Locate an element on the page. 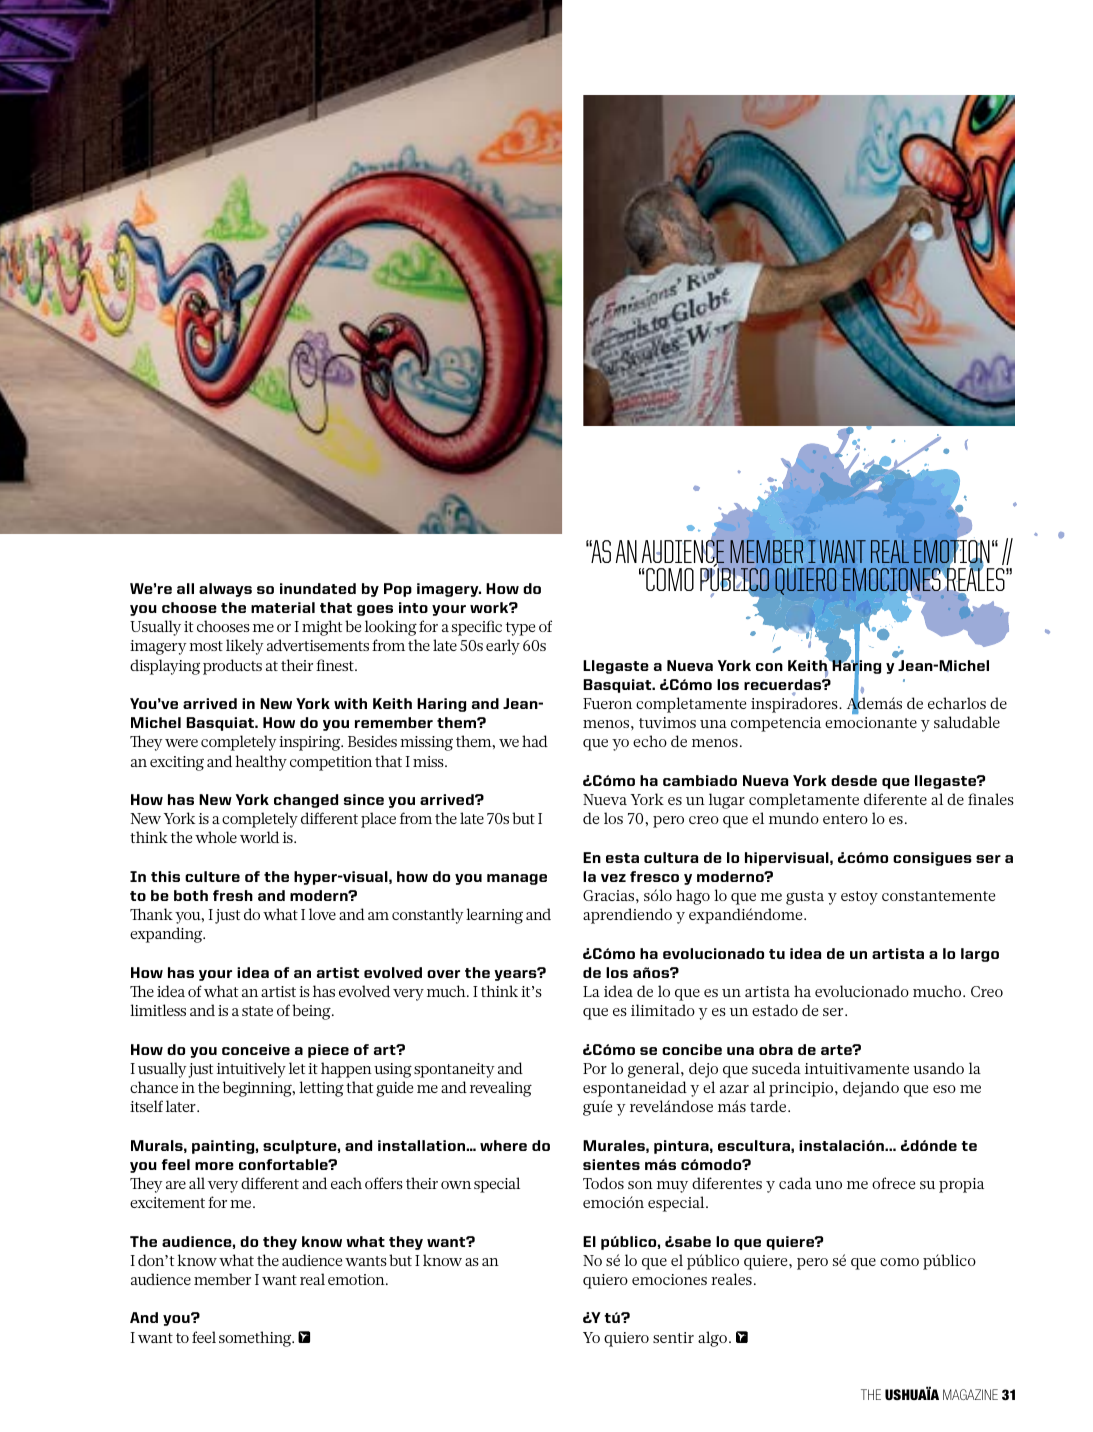  largo is located at coordinates (980, 955).
